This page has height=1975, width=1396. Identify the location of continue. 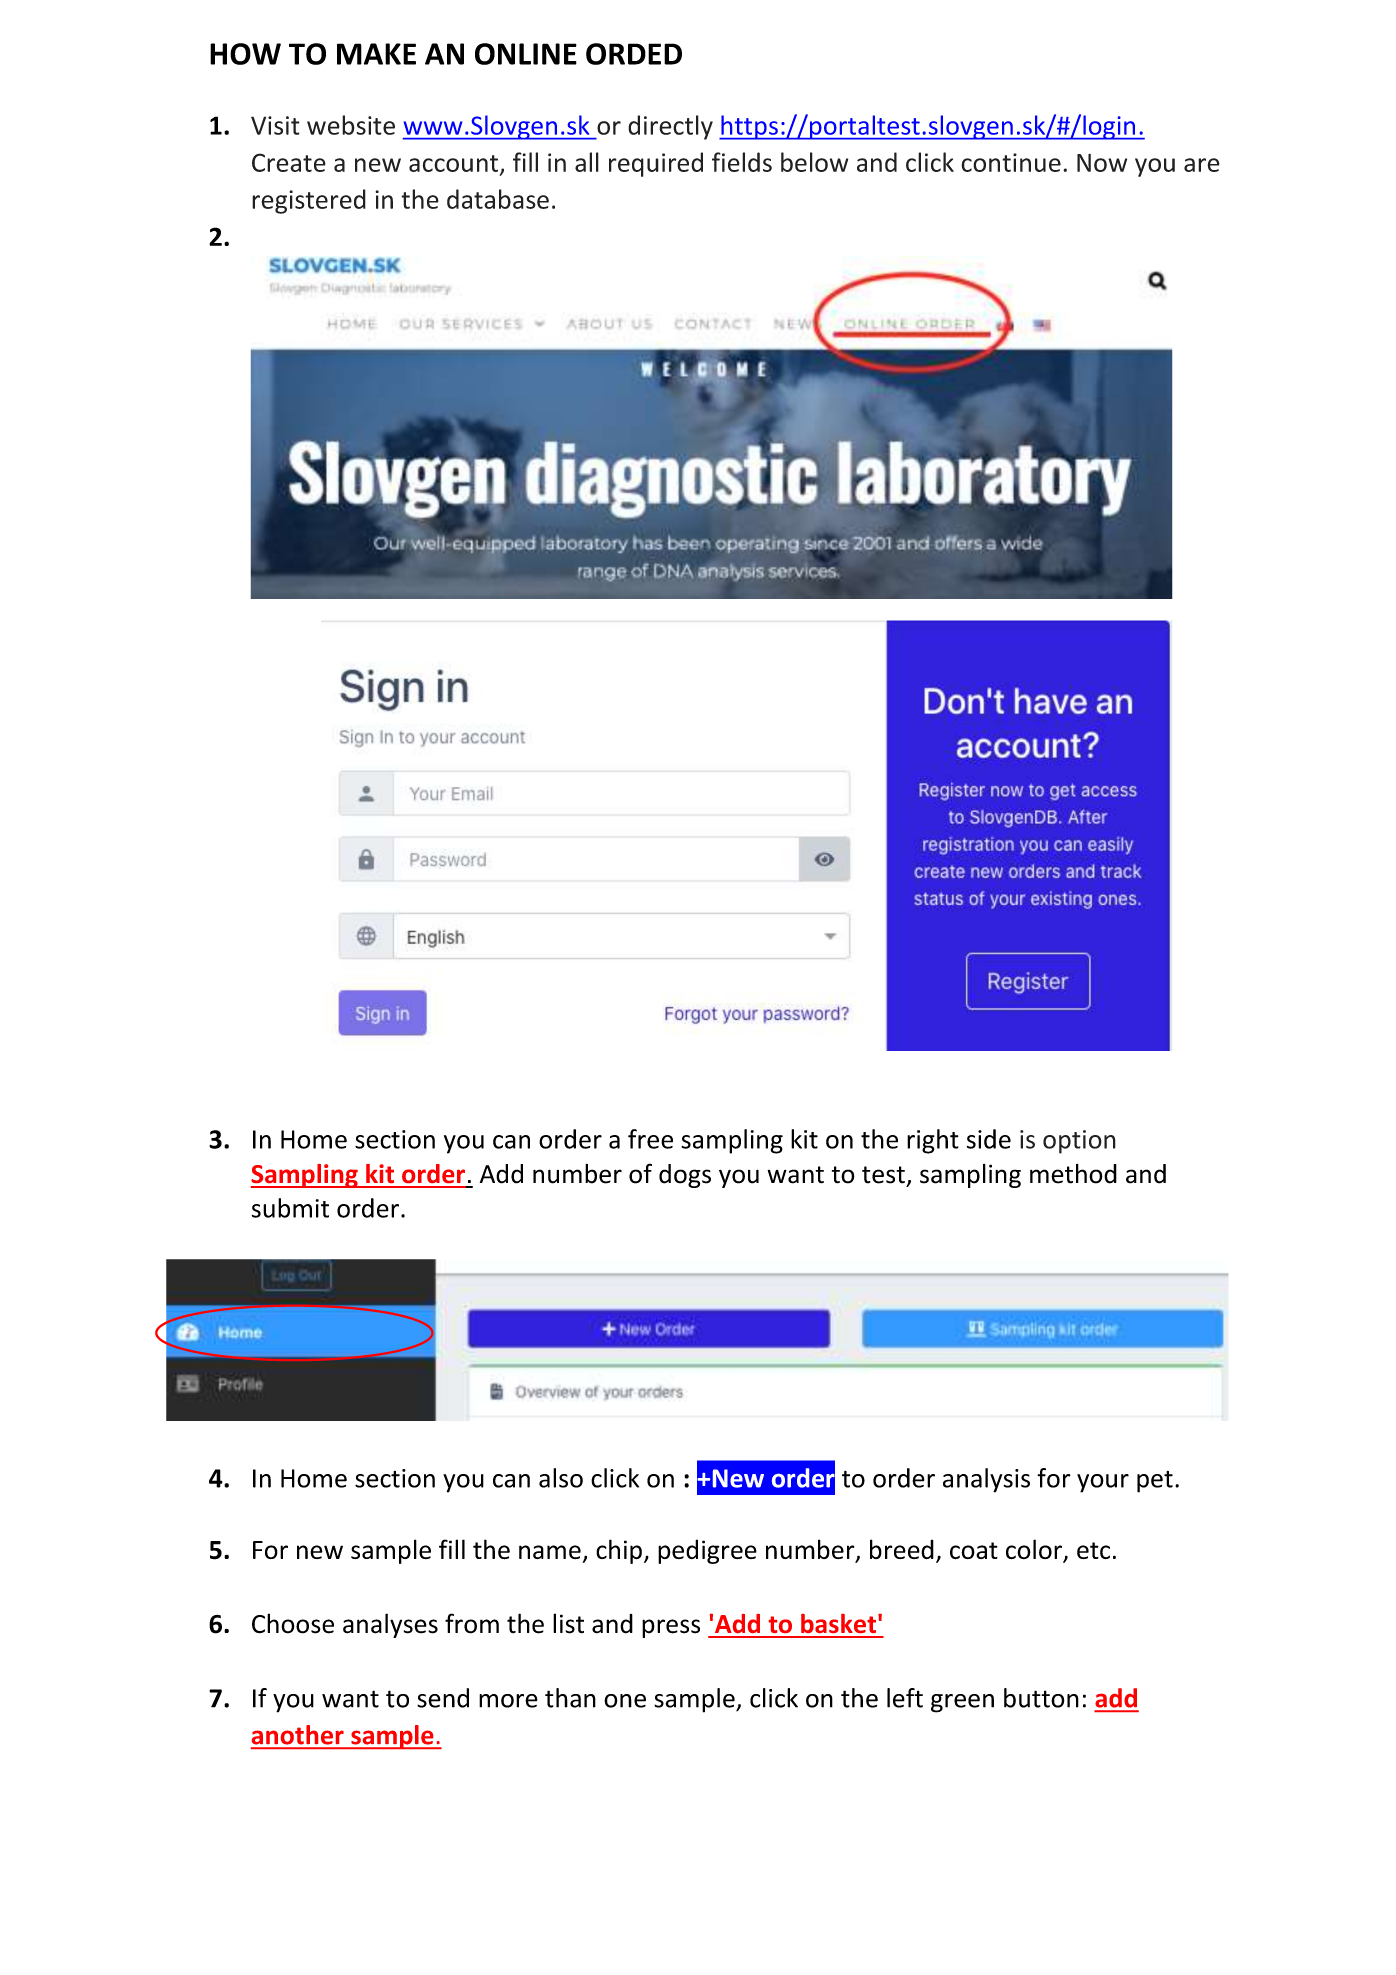
(1011, 162).
